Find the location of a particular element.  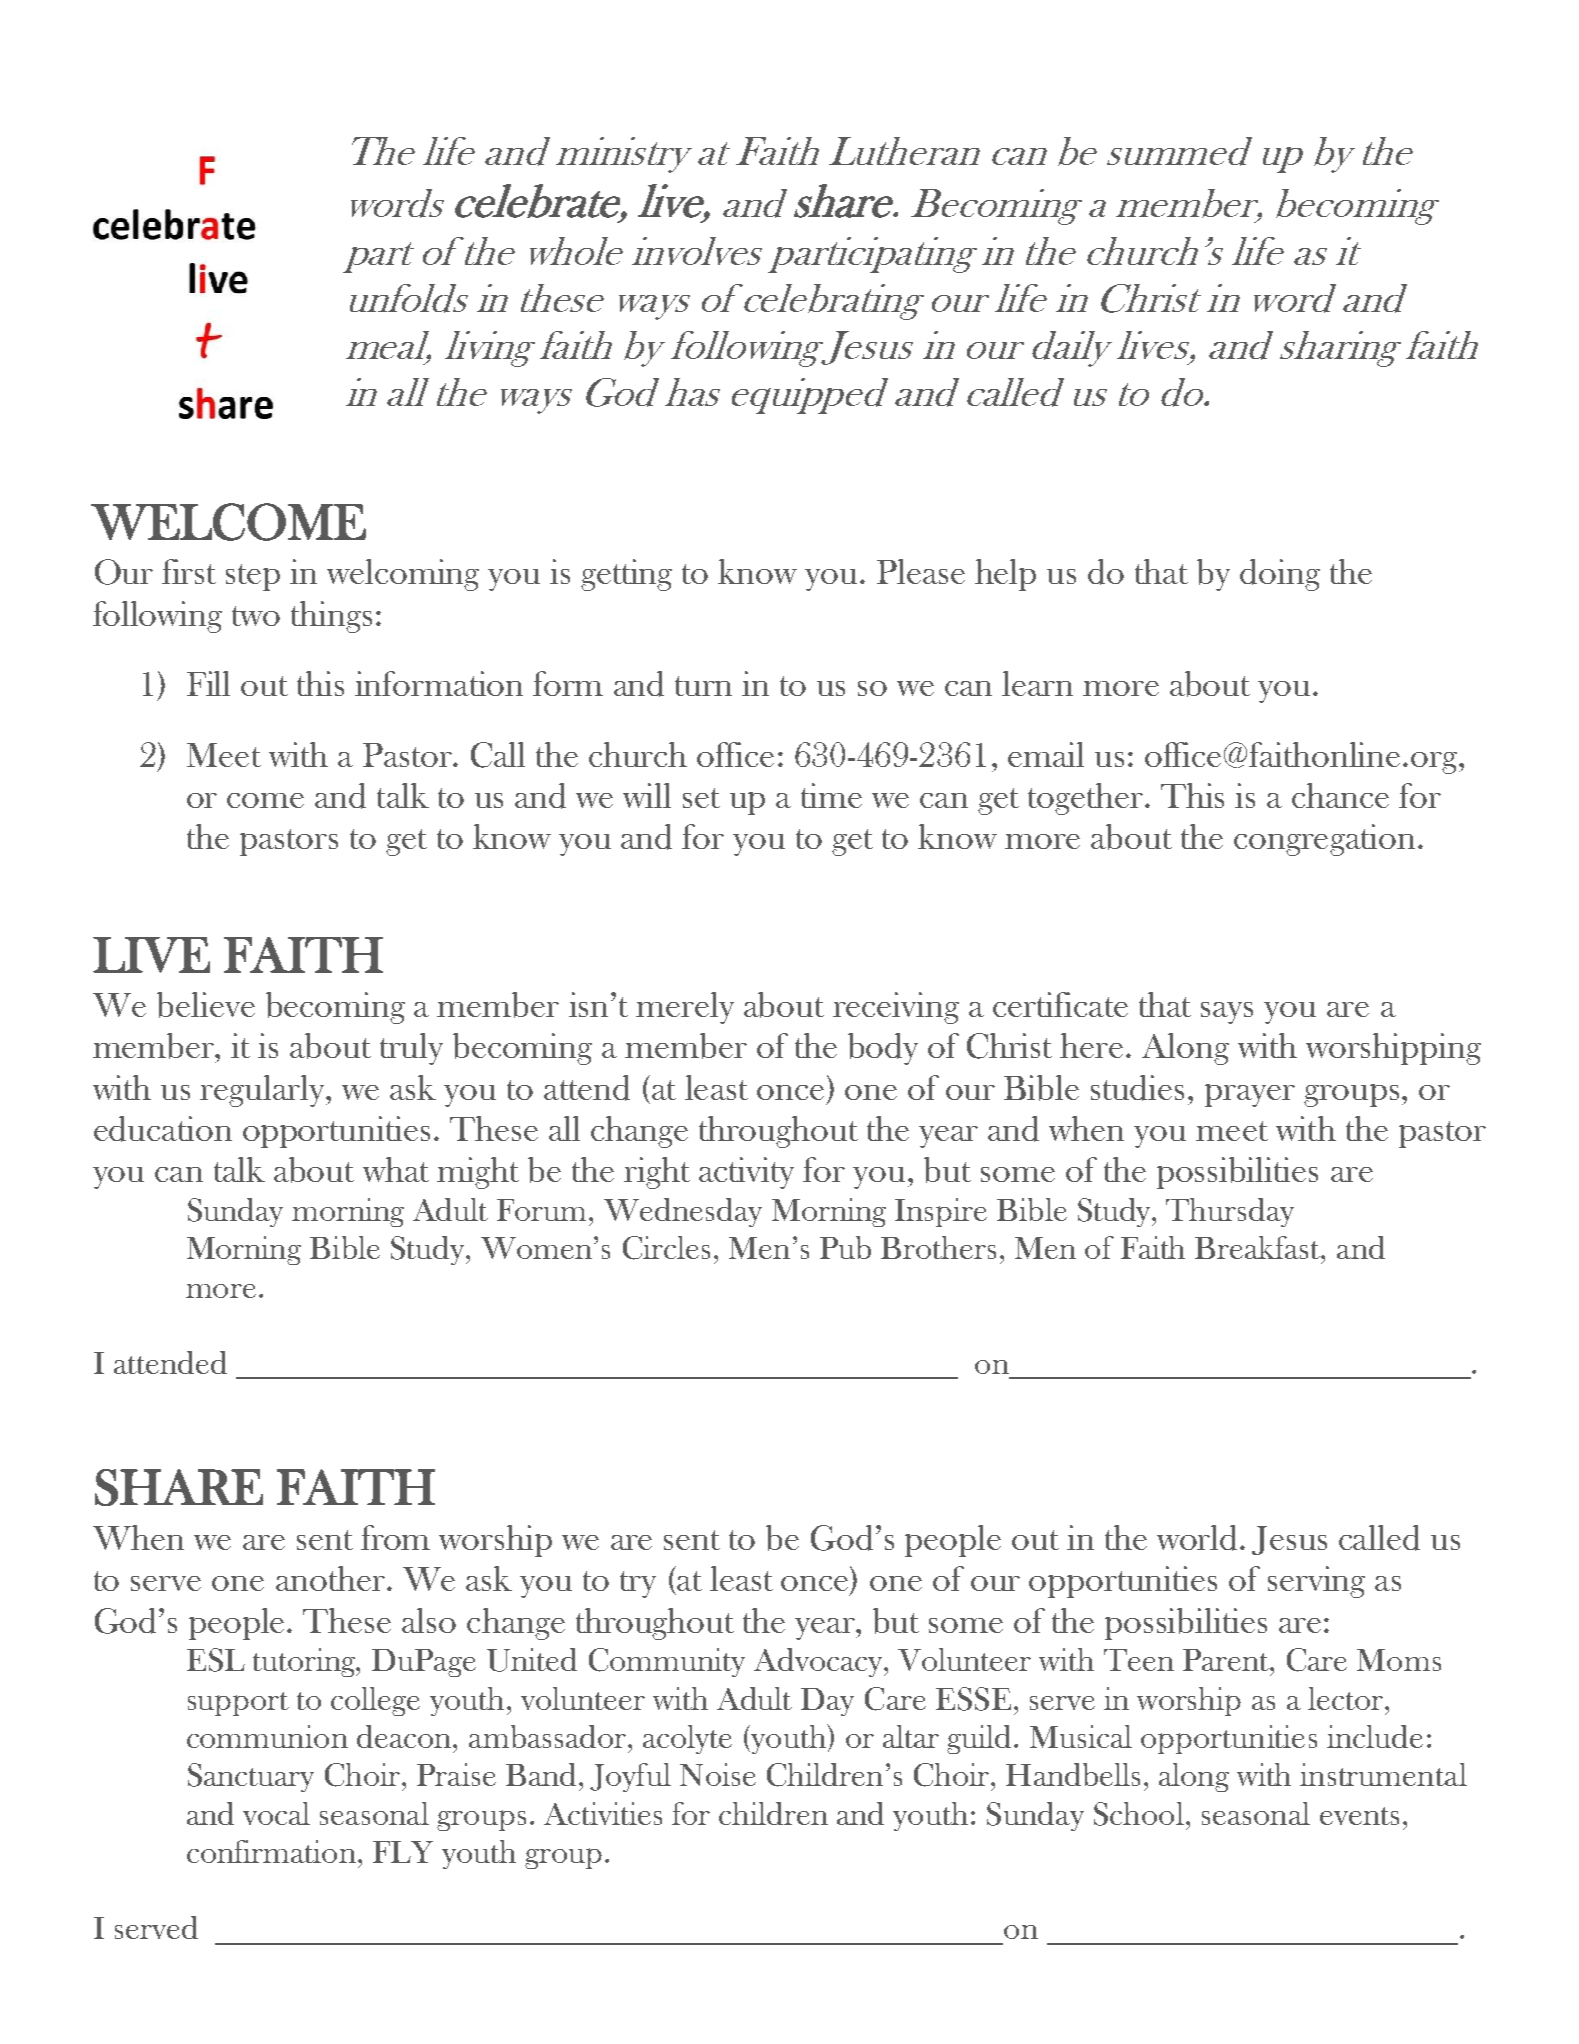

Noise is located at coordinates (718, 1774).
